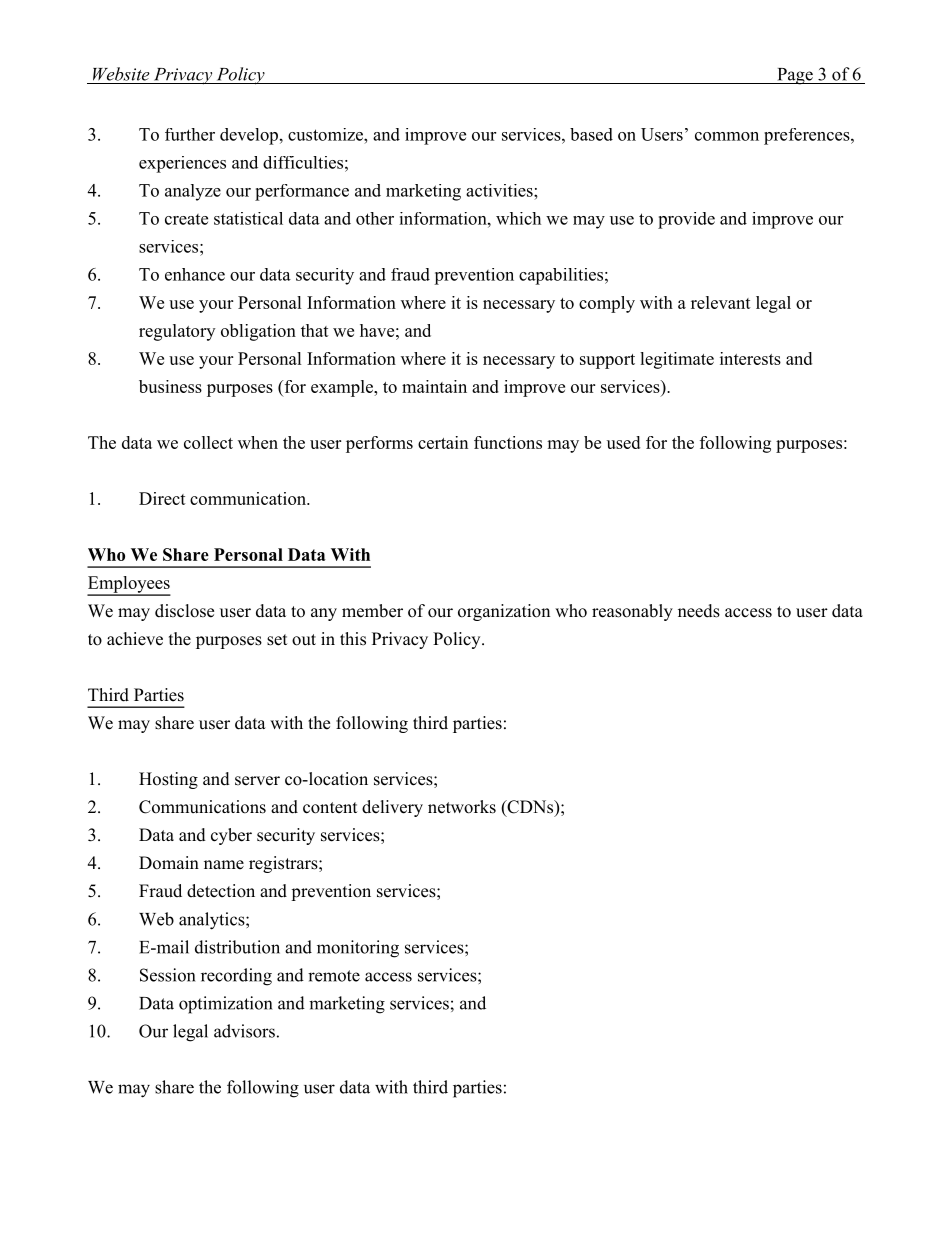  What do you see at coordinates (184, 611) in the screenshot?
I see `disclose` at bounding box center [184, 611].
